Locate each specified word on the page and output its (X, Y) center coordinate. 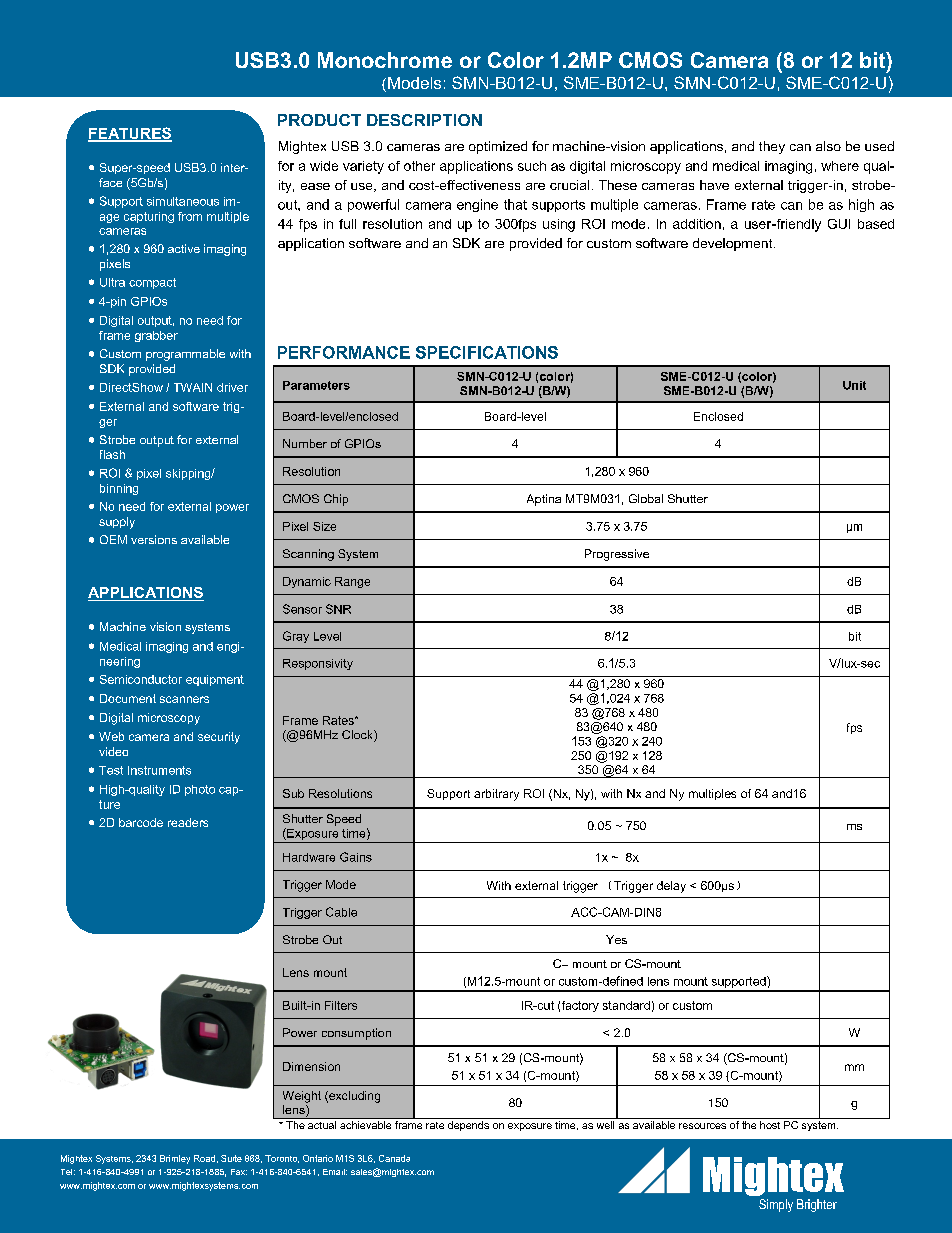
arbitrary (496, 795)
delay (671, 887)
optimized (498, 147)
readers (188, 822)
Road (204, 1158)
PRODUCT (319, 120)
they (772, 147)
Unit (854, 385)
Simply (776, 1205)
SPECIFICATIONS (487, 352)
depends (468, 1126)
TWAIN (193, 387)
